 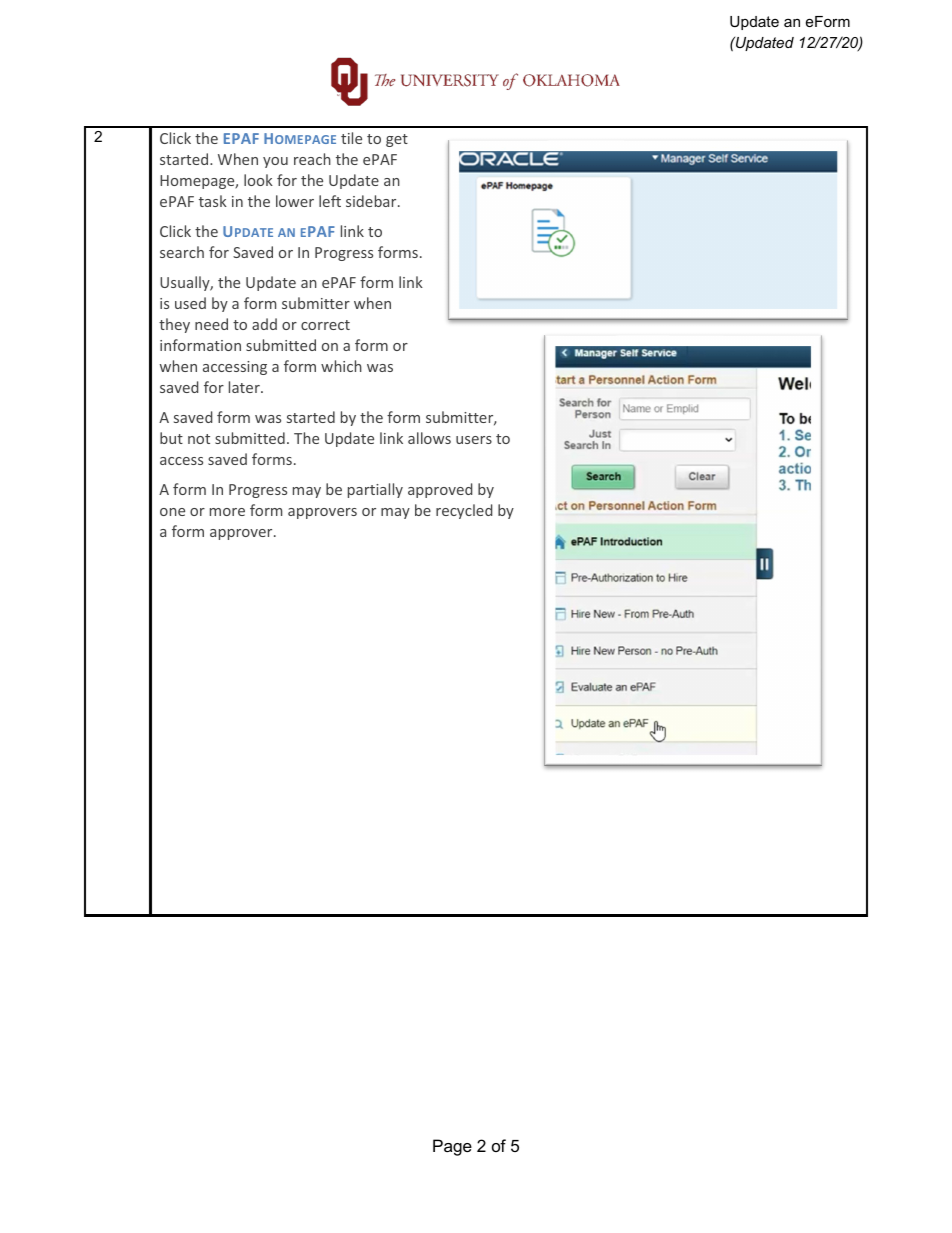 What do you see at coordinates (245, 387) in the screenshot?
I see `later` at bounding box center [245, 387].
